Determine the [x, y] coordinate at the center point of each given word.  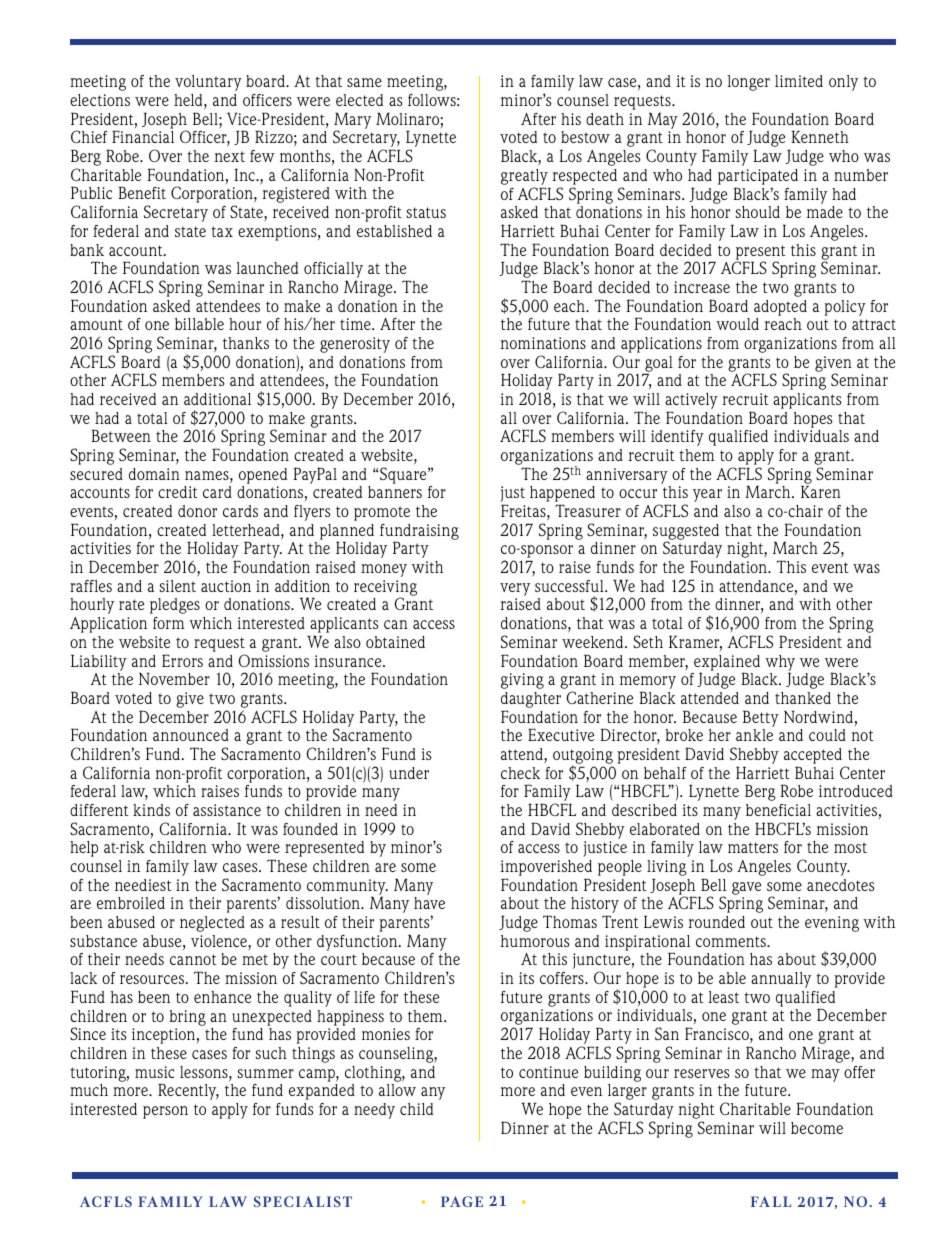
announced [191, 735]
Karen [821, 491]
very [515, 589]
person [165, 1112]
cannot [193, 959]
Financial [143, 136]
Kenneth [820, 136]
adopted [780, 308]
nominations [543, 343]
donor [197, 511]
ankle [754, 735]
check [520, 773]
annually [781, 980]
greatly [524, 177]
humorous [535, 941]
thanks [246, 343]
